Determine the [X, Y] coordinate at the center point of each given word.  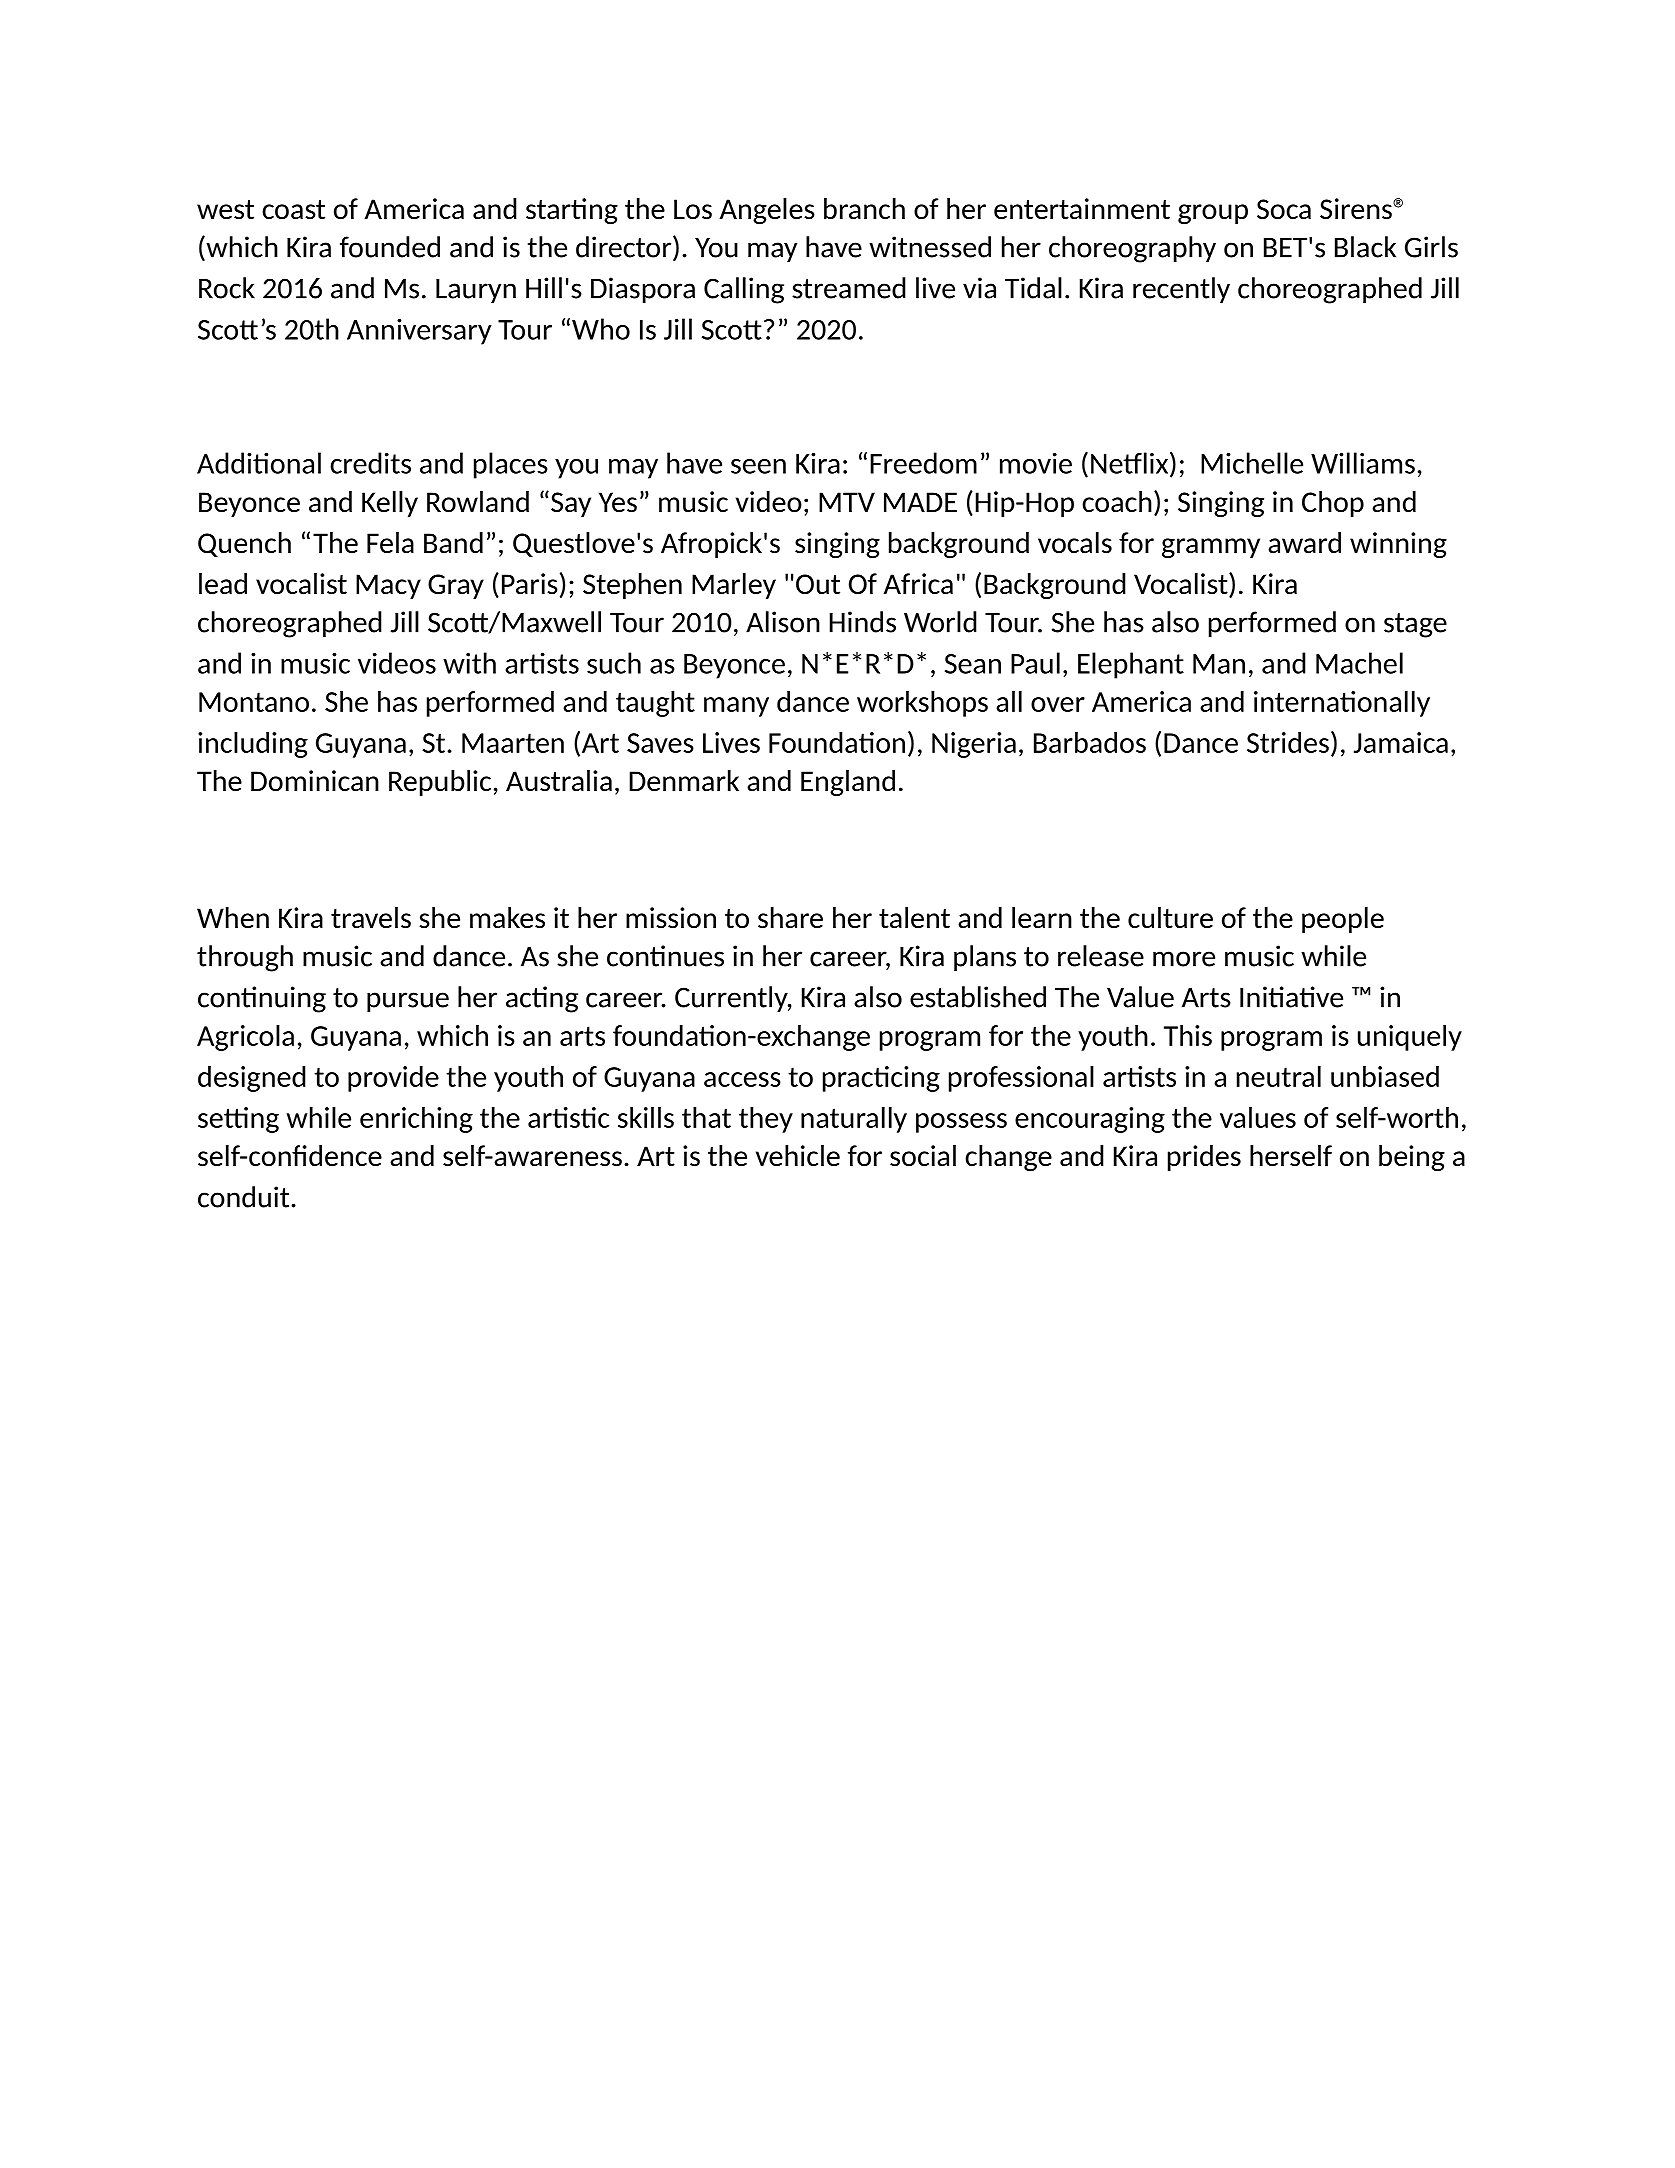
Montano [254, 702]
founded [390, 247]
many [736, 707]
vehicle [798, 1155]
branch [864, 208]
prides [1204, 1158]
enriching [416, 1120]
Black [1365, 247]
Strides [1288, 742]
